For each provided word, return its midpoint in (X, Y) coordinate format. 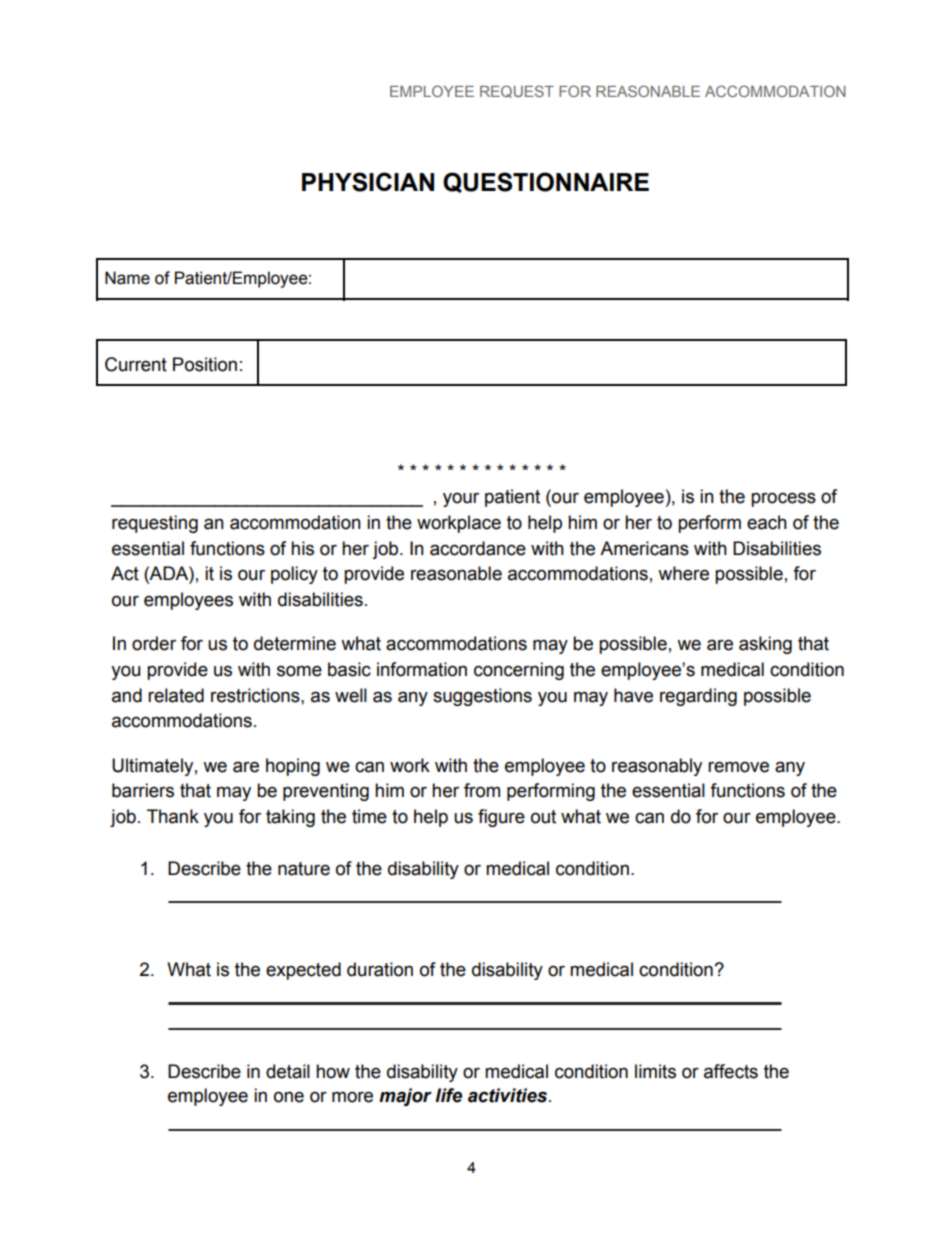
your (461, 499)
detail (288, 1071)
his (302, 548)
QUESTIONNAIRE (546, 182)
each (767, 522)
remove (738, 767)
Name (127, 278)
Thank (173, 816)
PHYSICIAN (368, 182)
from (482, 790)
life (448, 1095)
